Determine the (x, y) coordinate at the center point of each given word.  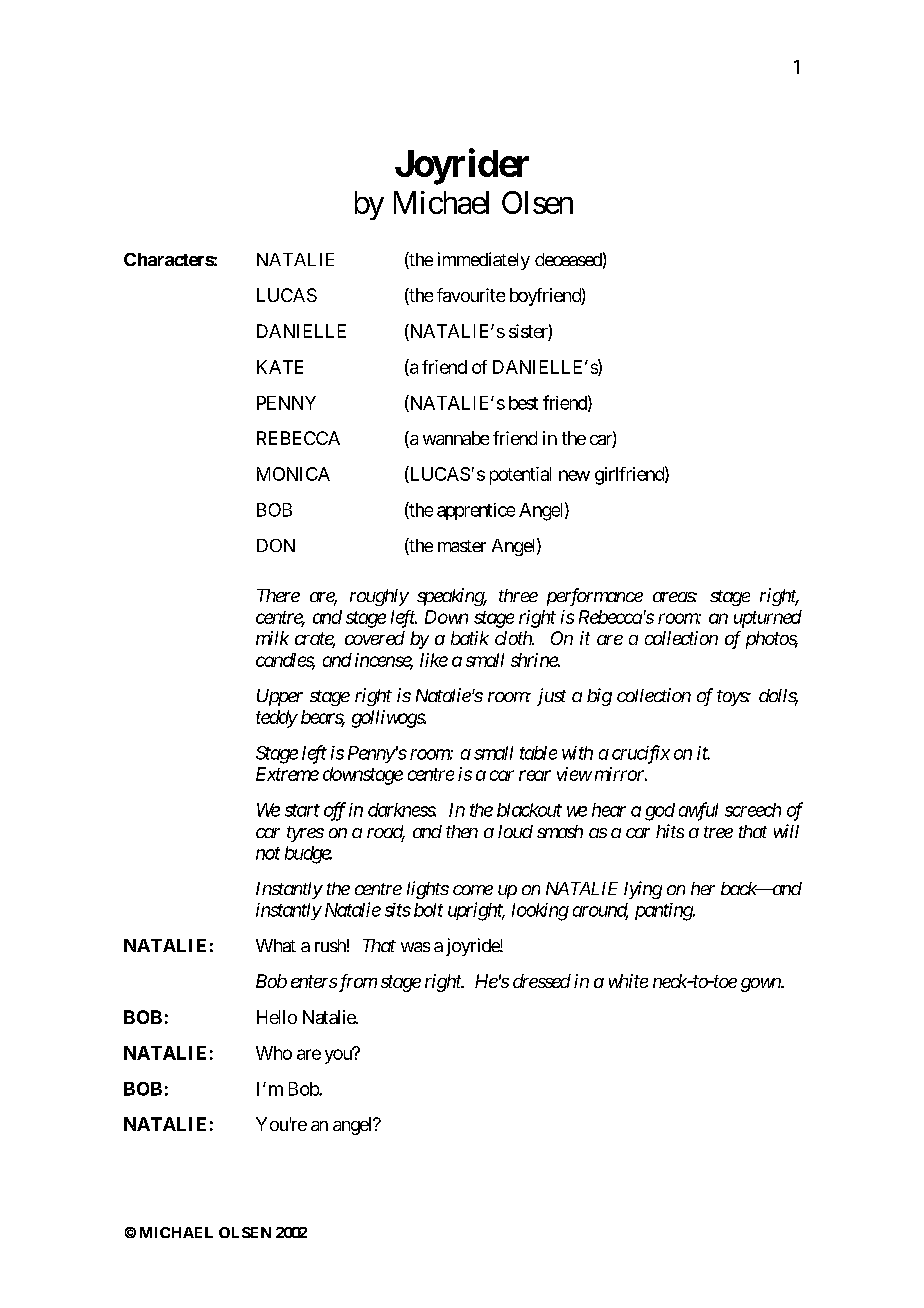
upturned (768, 619)
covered (375, 638)
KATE (280, 367)
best (523, 403)
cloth (514, 638)
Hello (277, 1017)
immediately (484, 261)
